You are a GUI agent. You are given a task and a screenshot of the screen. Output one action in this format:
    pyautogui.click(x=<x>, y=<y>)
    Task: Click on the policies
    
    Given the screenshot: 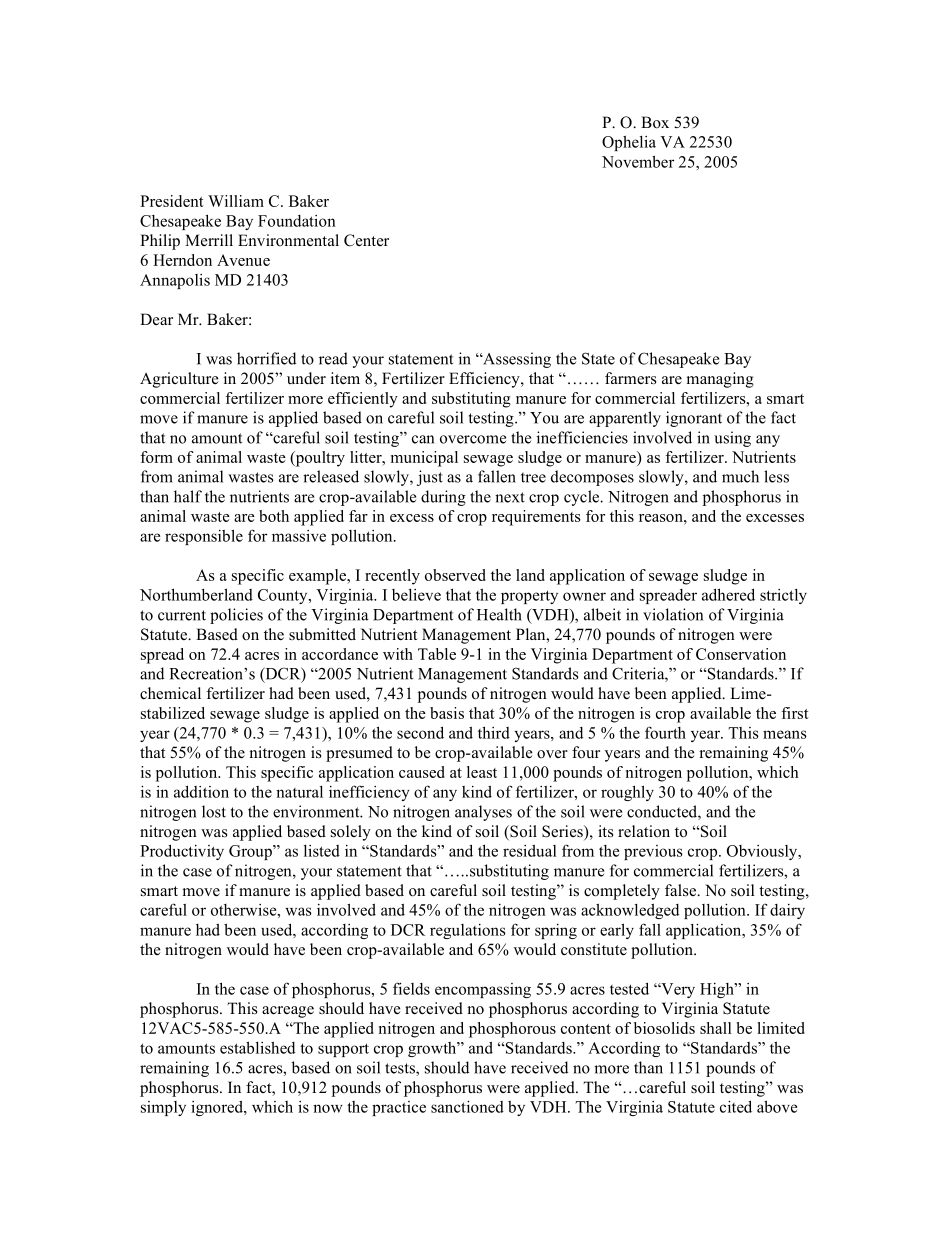 What is the action you would take?
    pyautogui.click(x=236, y=616)
